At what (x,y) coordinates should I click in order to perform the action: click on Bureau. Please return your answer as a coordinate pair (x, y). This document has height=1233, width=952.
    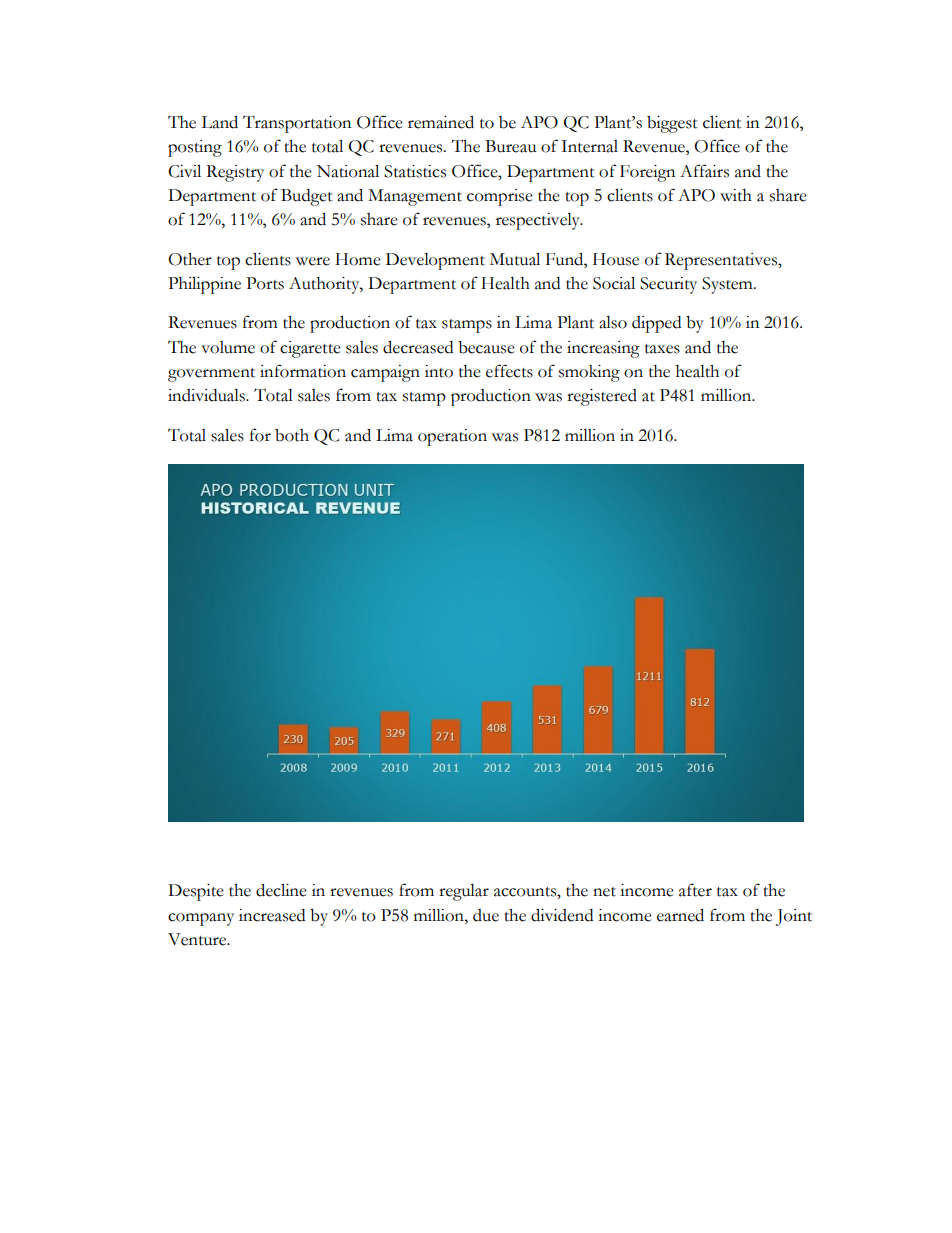
    Looking at the image, I should click on (510, 146).
